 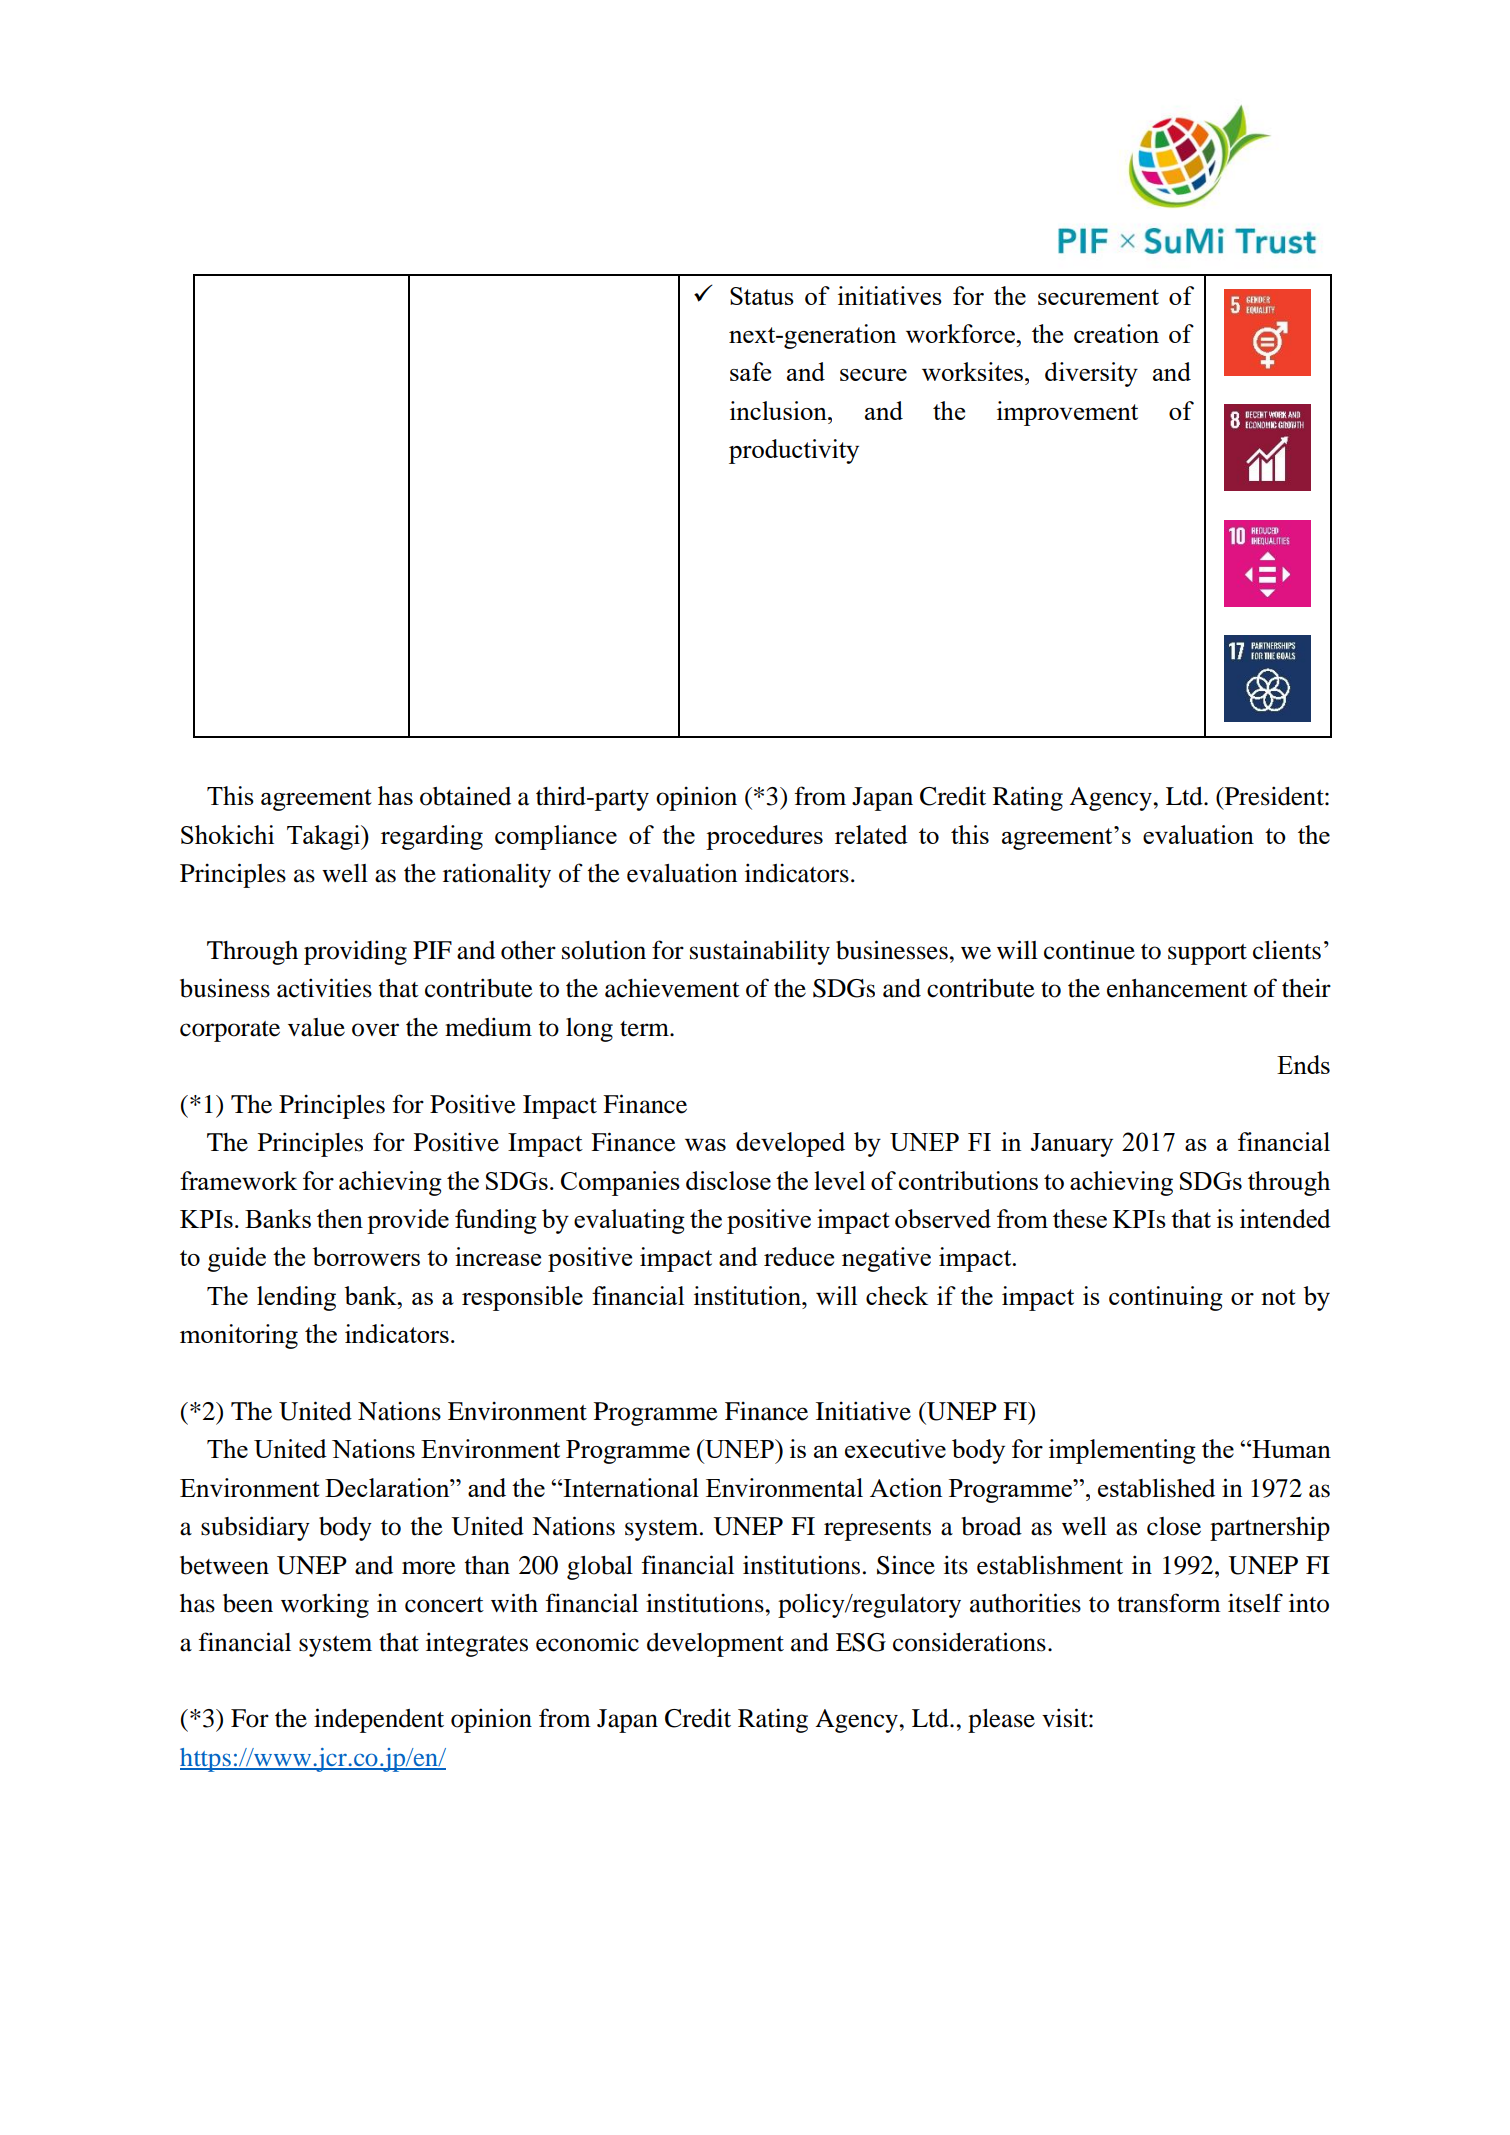 I want to click on productivity, so click(x=794, y=451).
